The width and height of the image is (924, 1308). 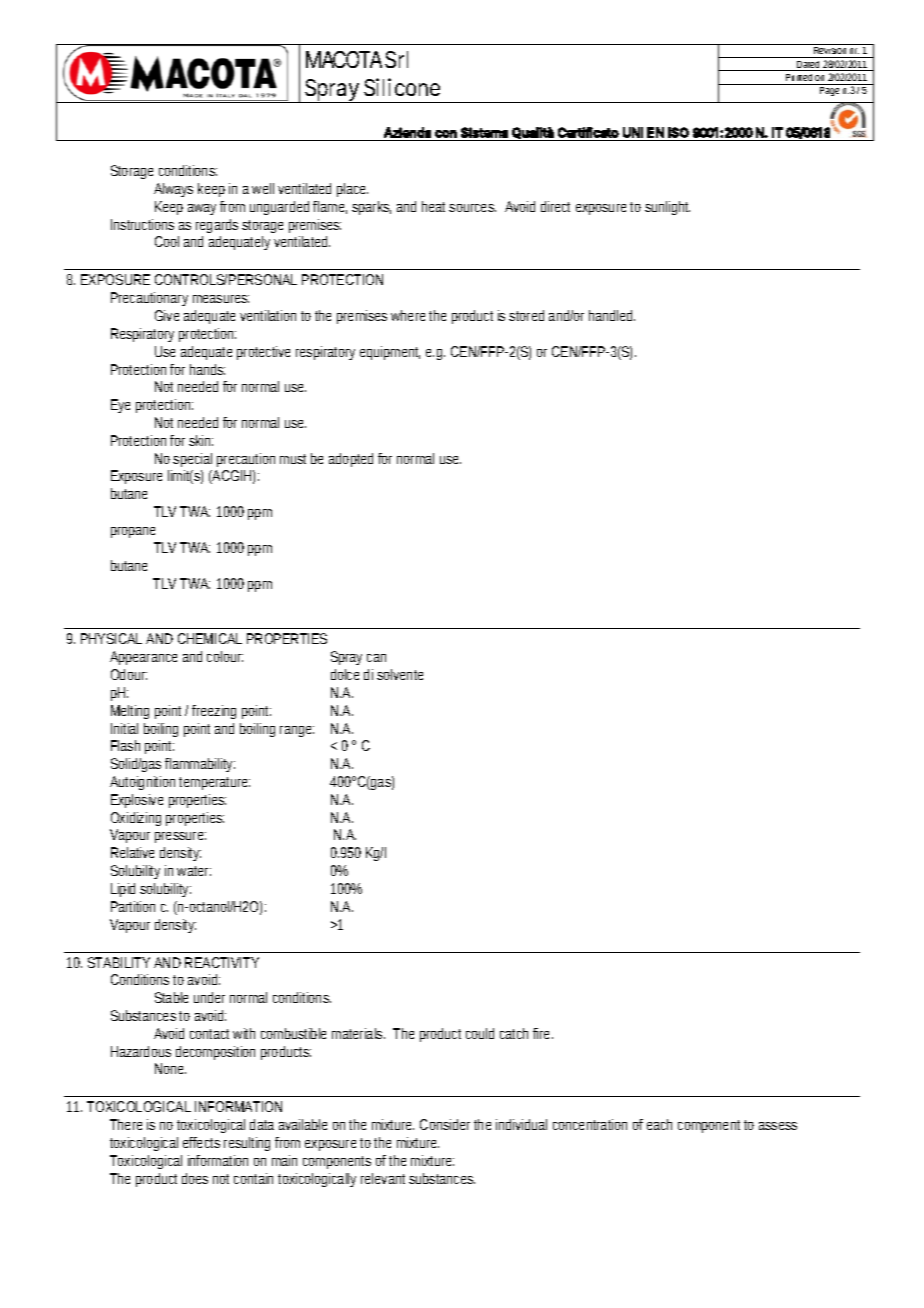 What do you see at coordinates (612, 315) in the image?
I see `handled` at bounding box center [612, 315].
